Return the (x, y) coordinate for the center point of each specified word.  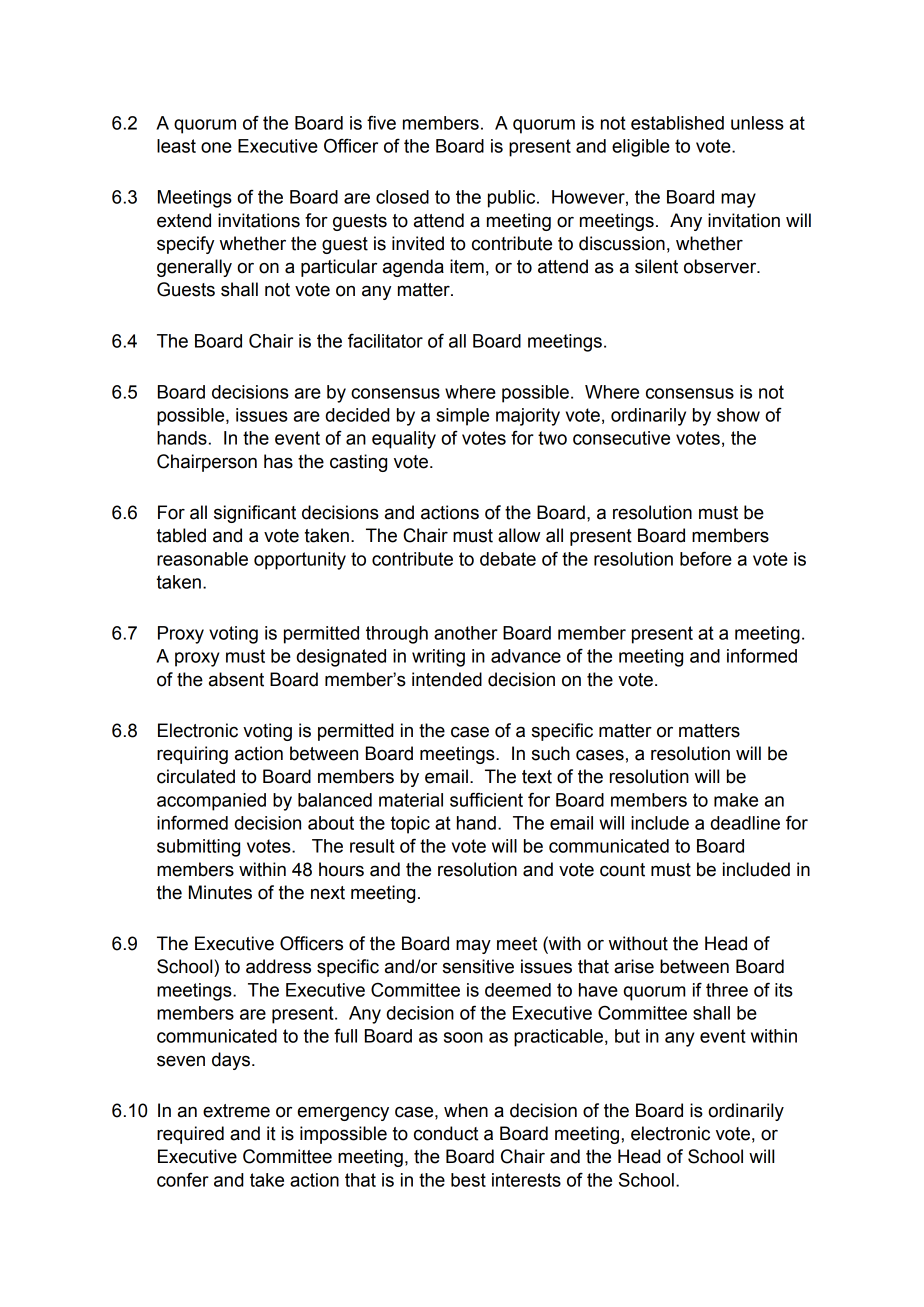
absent (236, 679)
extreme (236, 1111)
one (216, 147)
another (466, 633)
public (513, 199)
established (677, 123)
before (706, 558)
